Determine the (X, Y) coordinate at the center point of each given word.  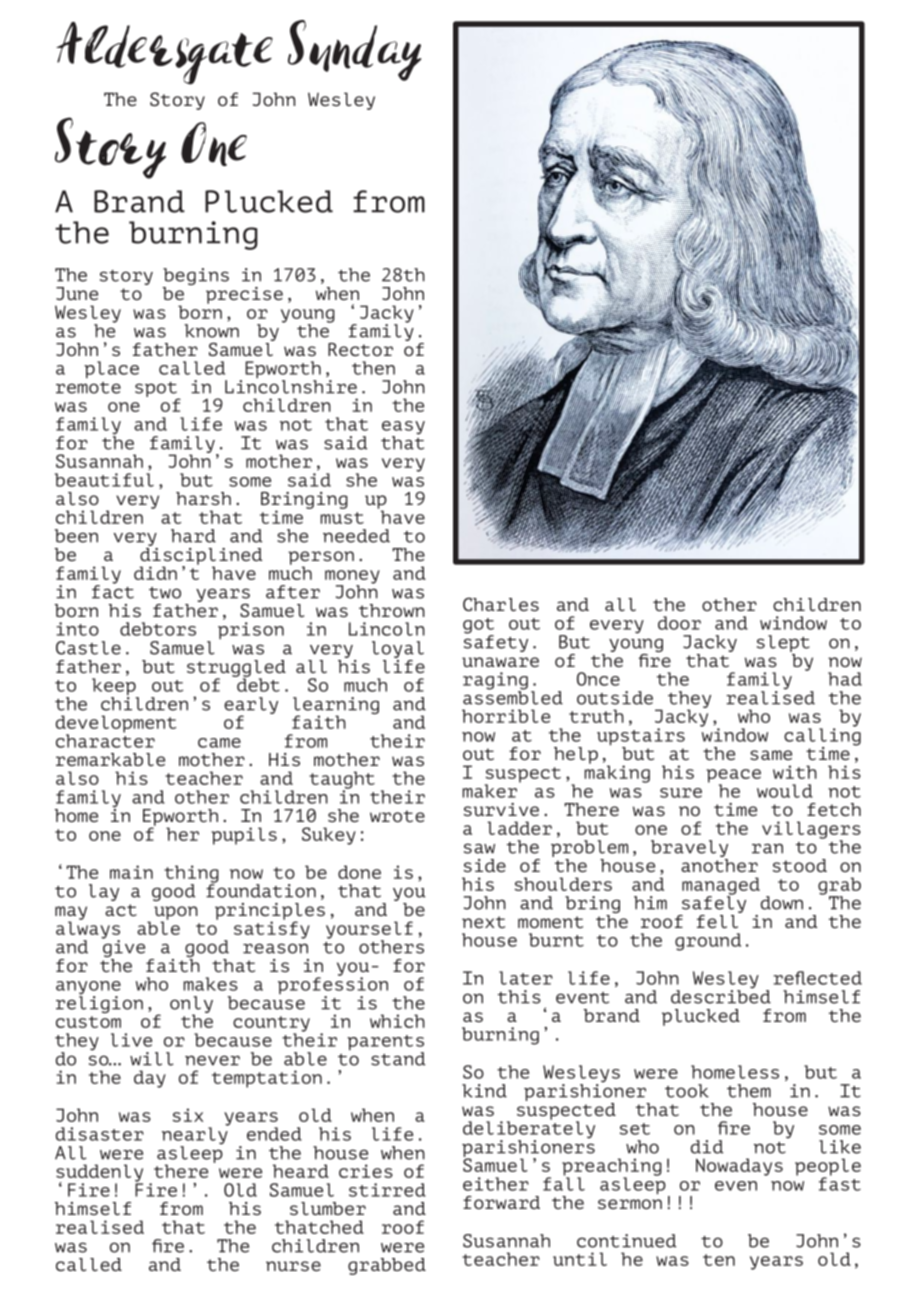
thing (191, 875)
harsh (203, 498)
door (679, 623)
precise (244, 295)
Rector (360, 349)
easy (403, 429)
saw (479, 848)
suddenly (99, 1174)
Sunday (354, 50)
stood (800, 865)
